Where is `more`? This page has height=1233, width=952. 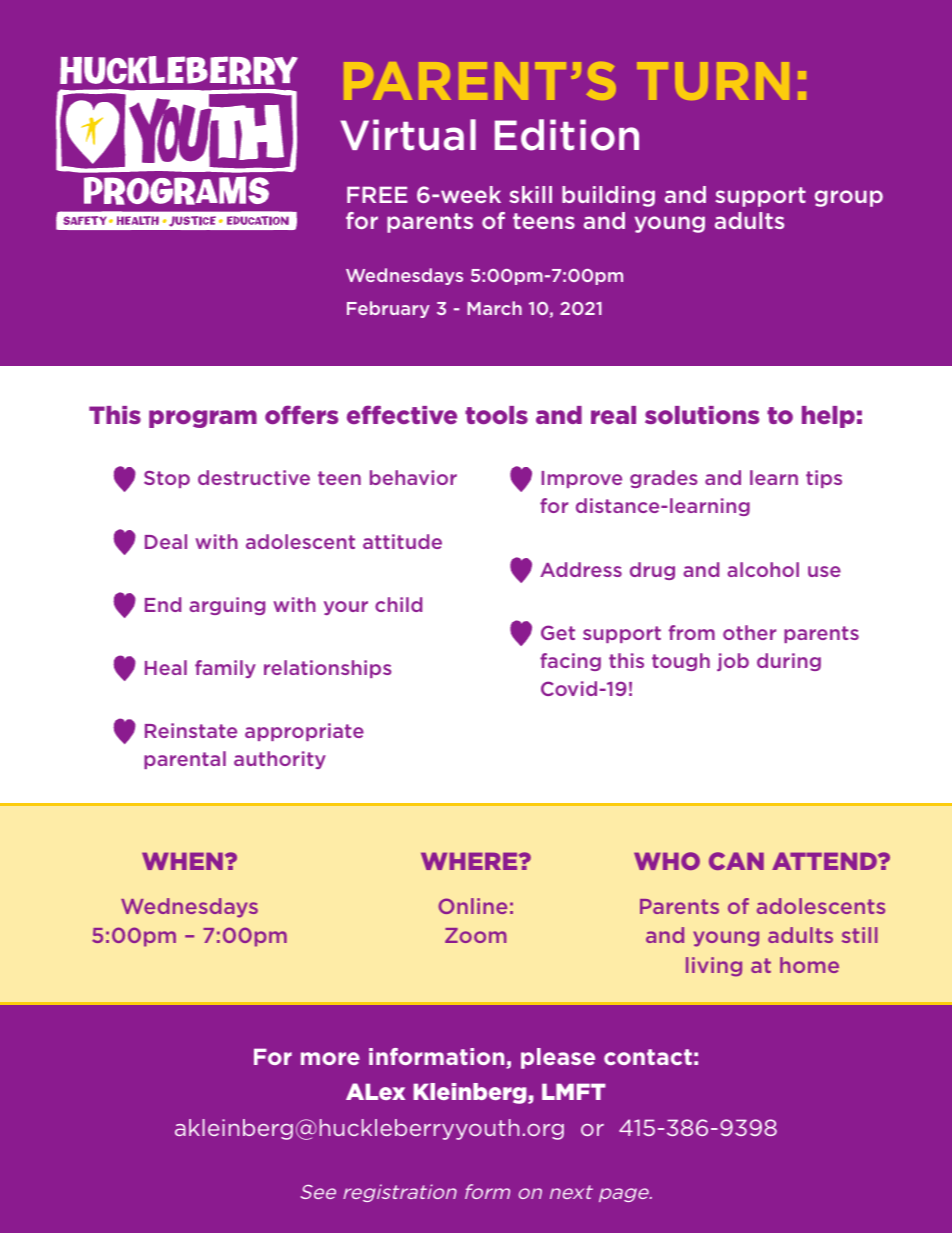 more is located at coordinates (330, 1058).
